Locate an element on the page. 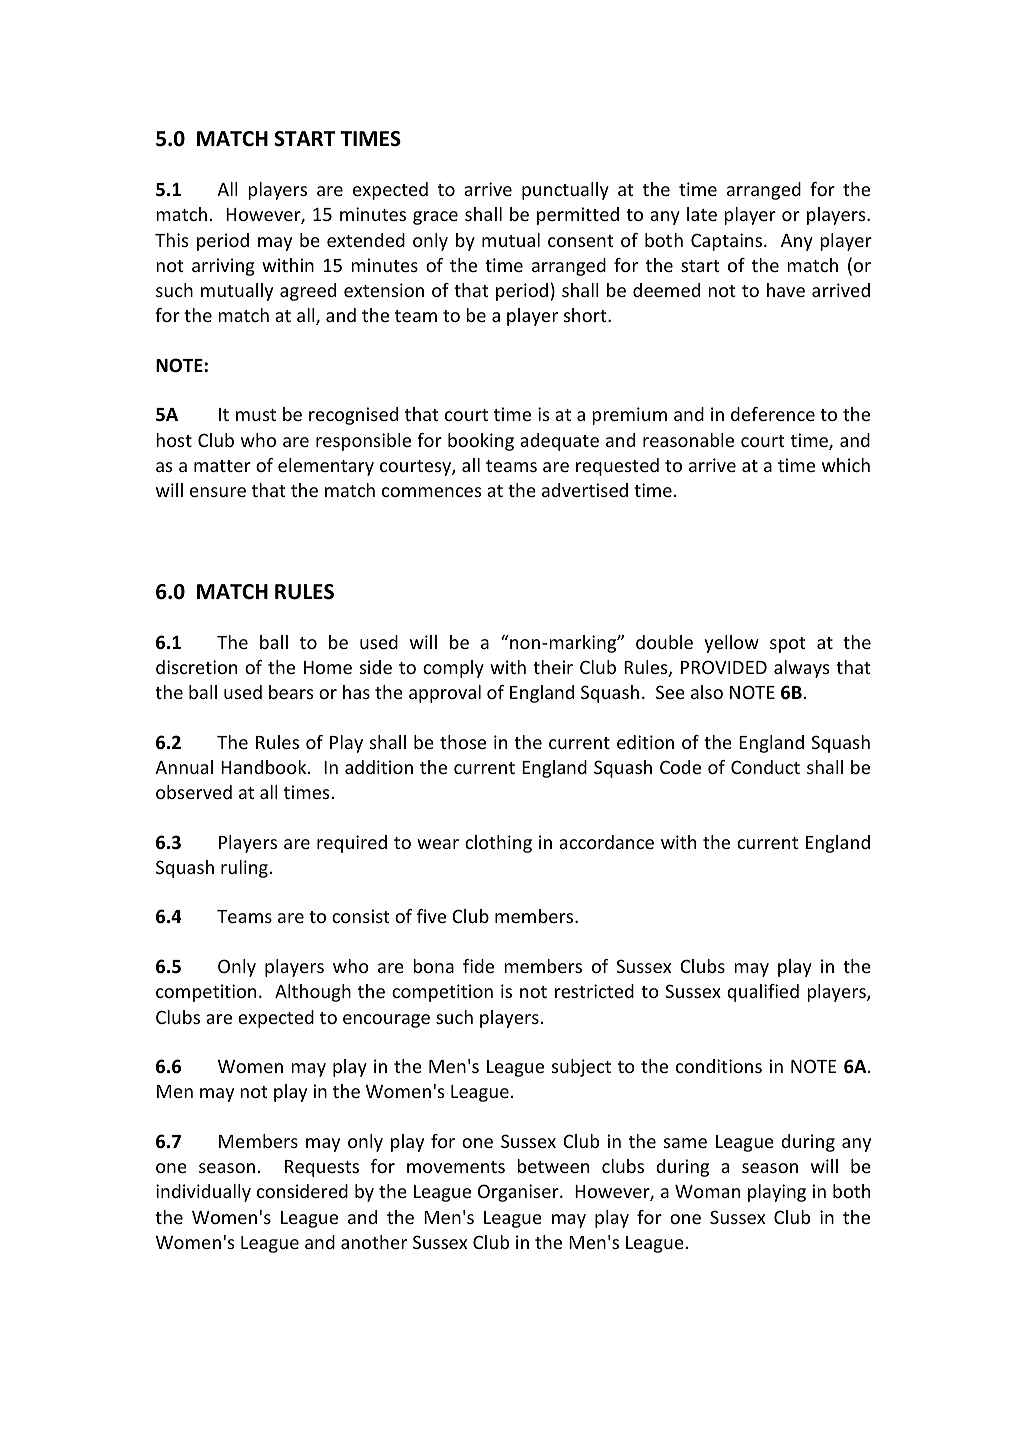 The width and height of the page is (1027, 1453). ensure is located at coordinates (218, 492).
